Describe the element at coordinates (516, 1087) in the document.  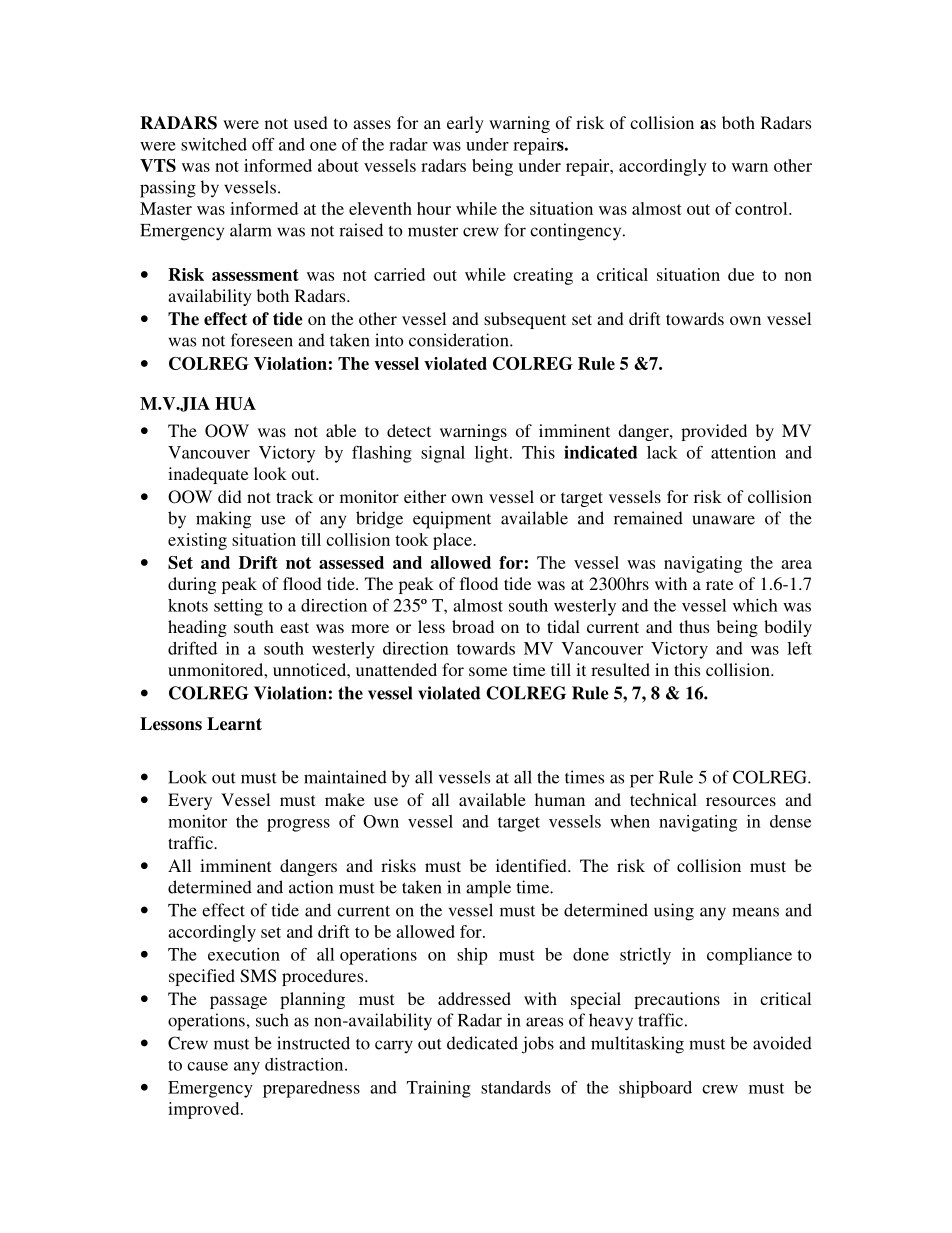
I see `standards` at that location.
